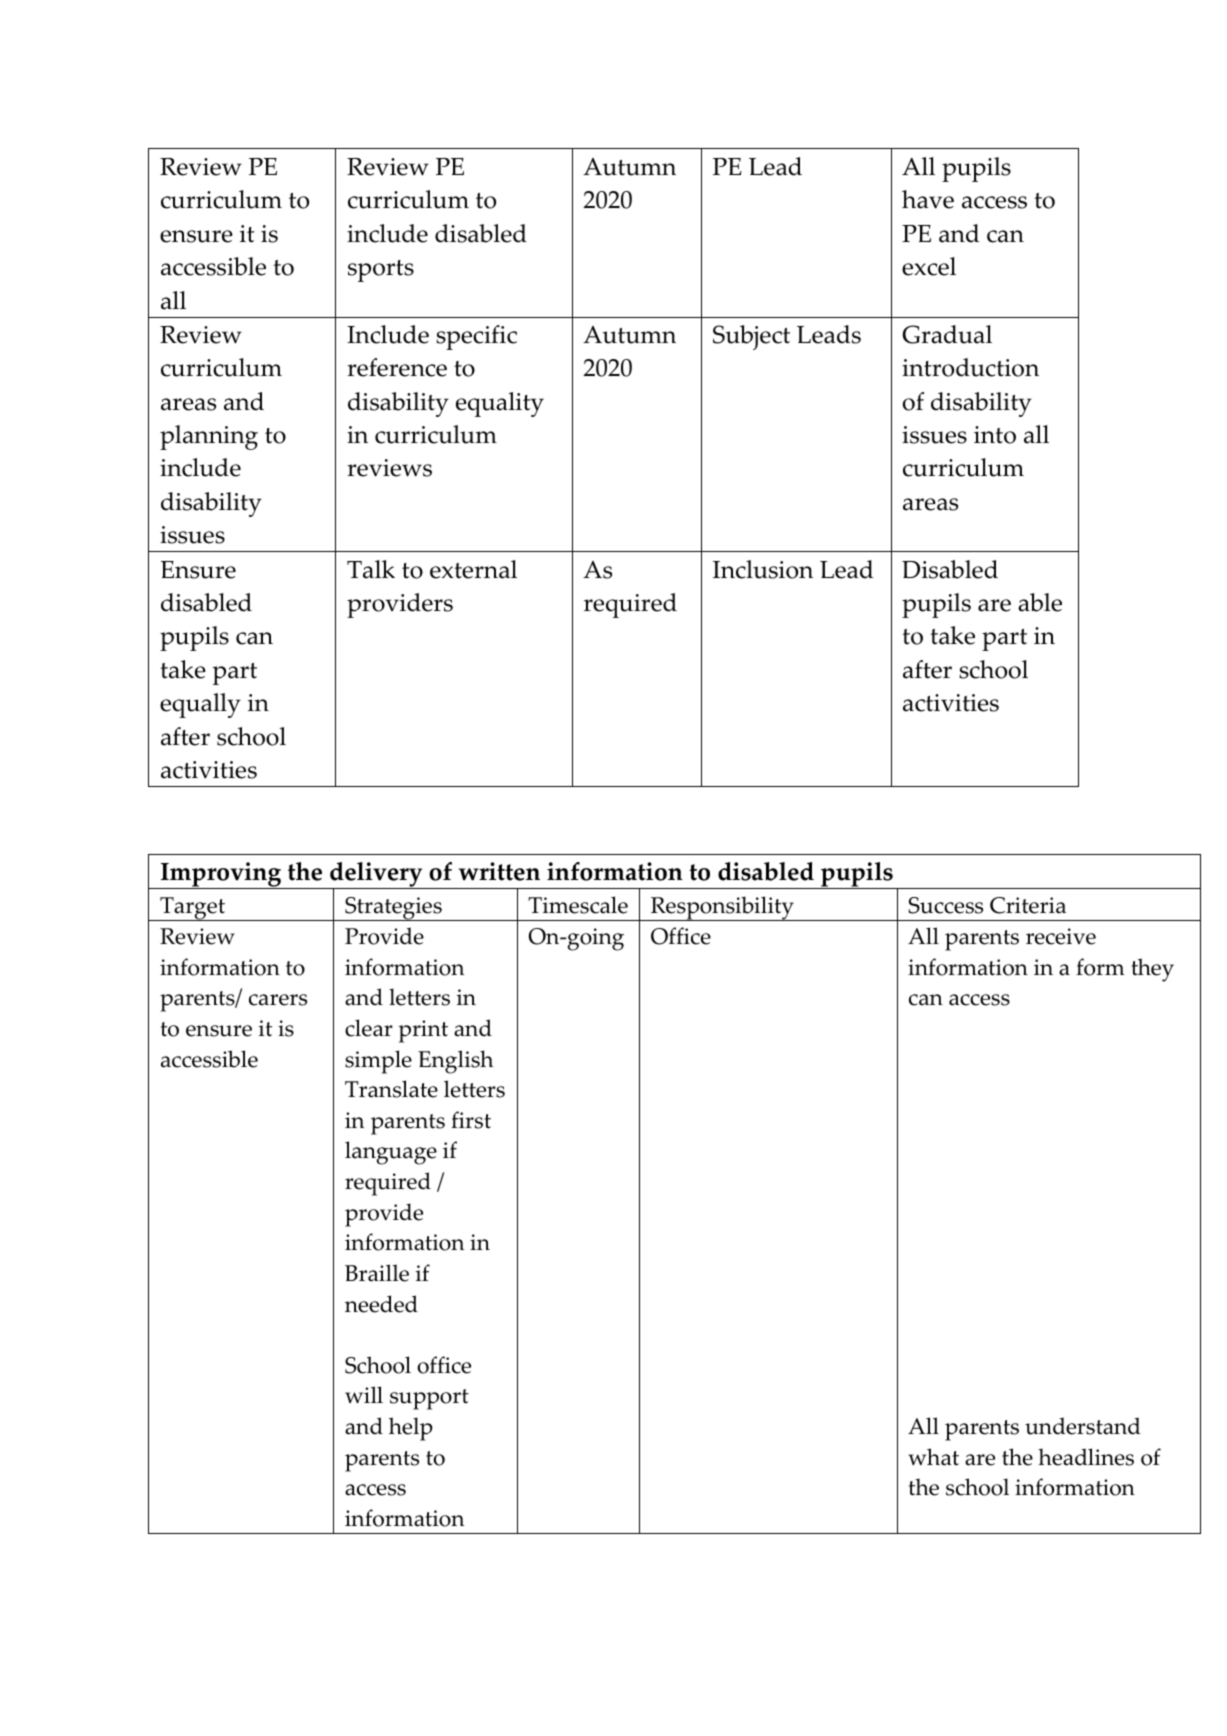 This page has width=1227, height=1736. What do you see at coordinates (278, 1000) in the page?
I see `carers` at bounding box center [278, 1000].
